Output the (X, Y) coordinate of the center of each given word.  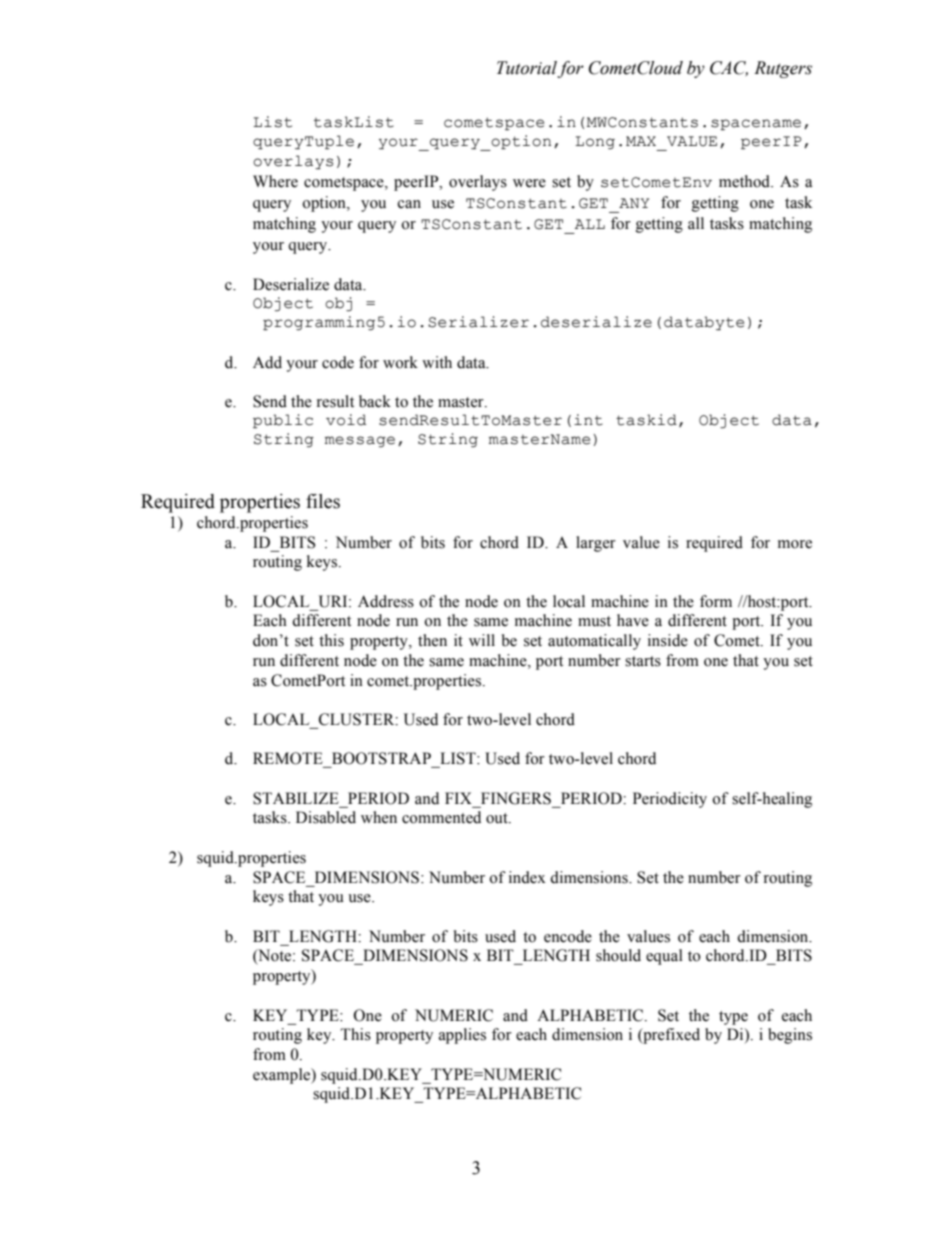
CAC (729, 68)
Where (275, 181)
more (795, 544)
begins (790, 1036)
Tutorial (527, 69)
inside (668, 640)
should (618, 955)
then (432, 640)
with (437, 362)
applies (462, 1036)
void (346, 420)
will (482, 640)
